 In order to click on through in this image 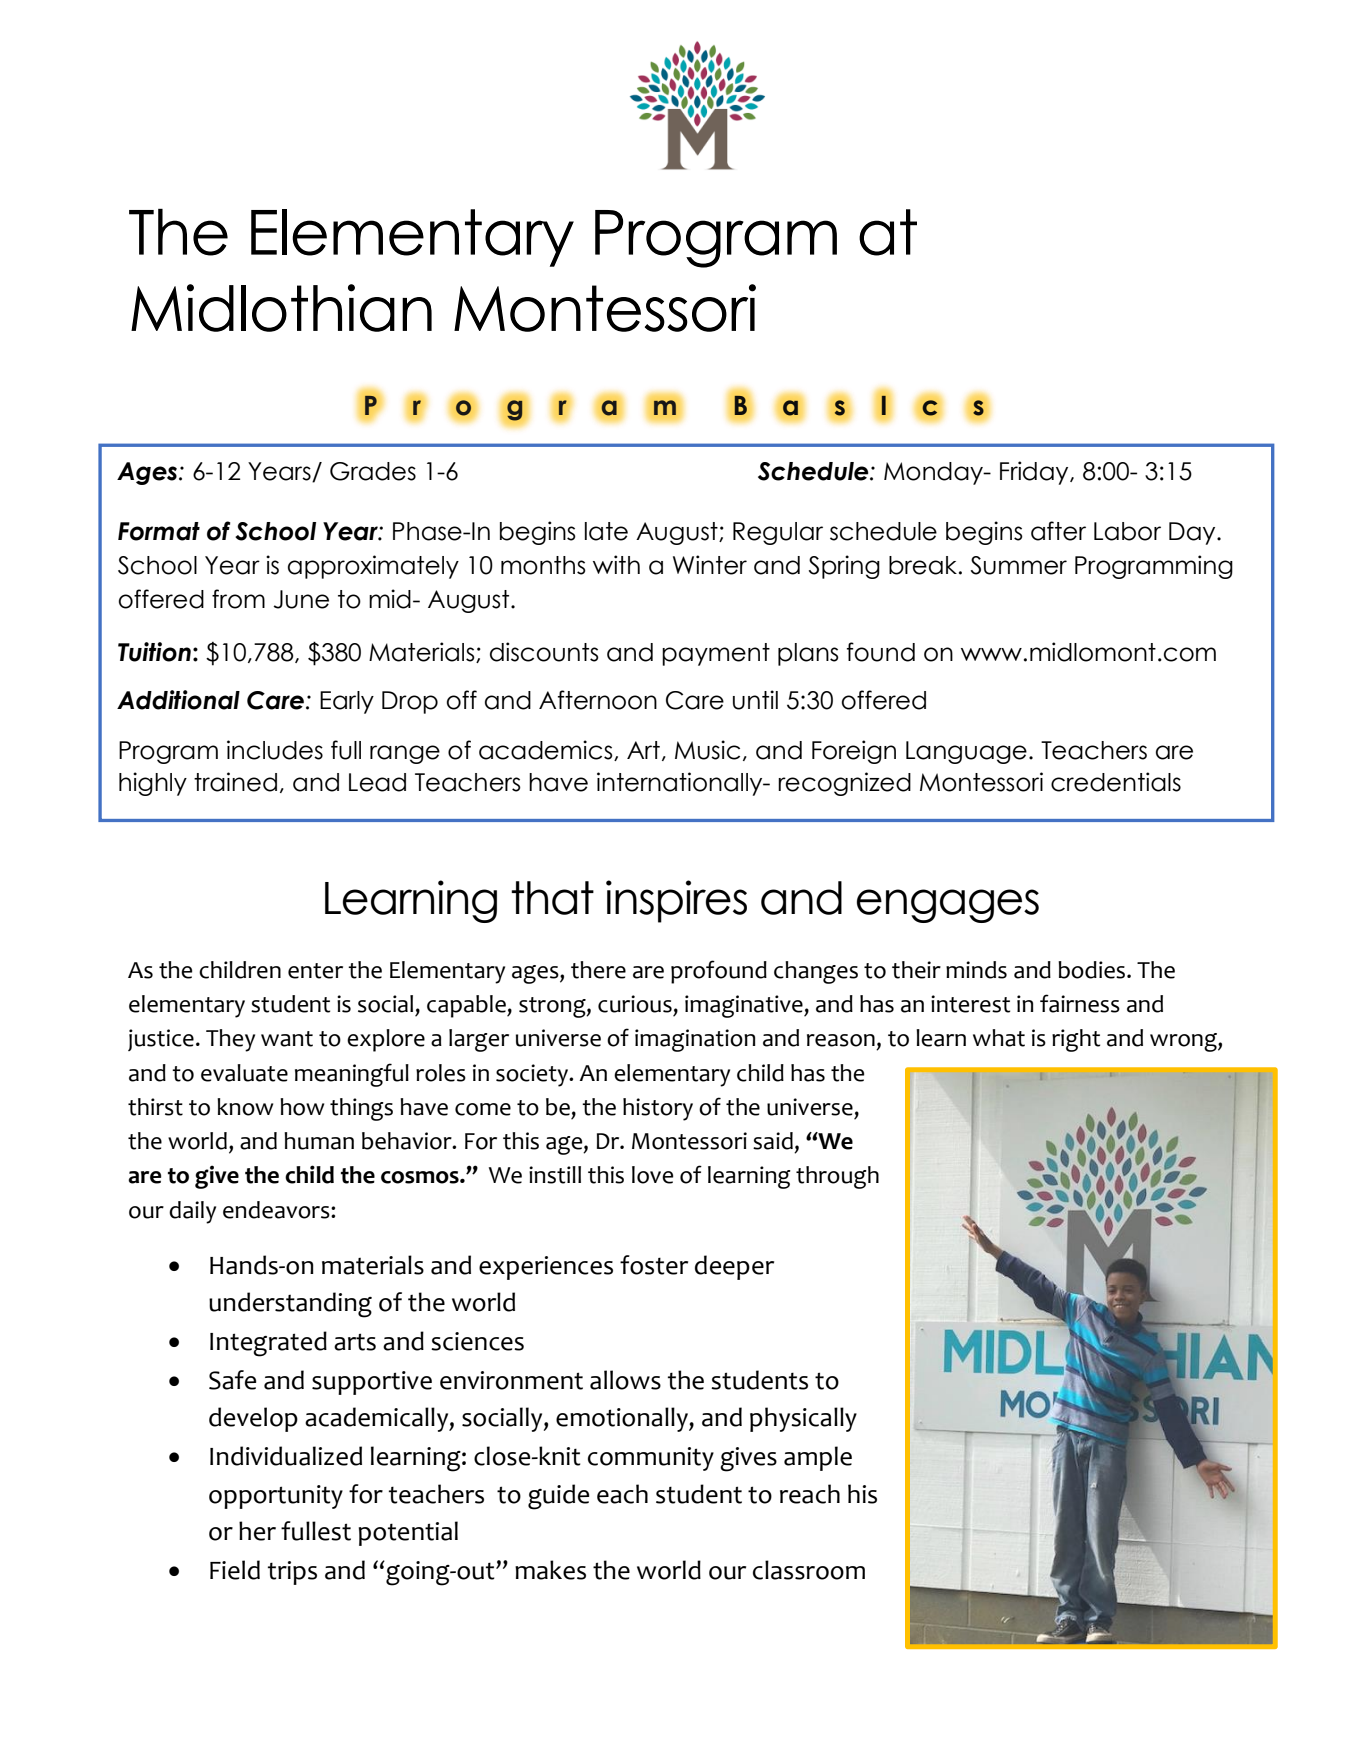, I will do `click(837, 1177)`.
